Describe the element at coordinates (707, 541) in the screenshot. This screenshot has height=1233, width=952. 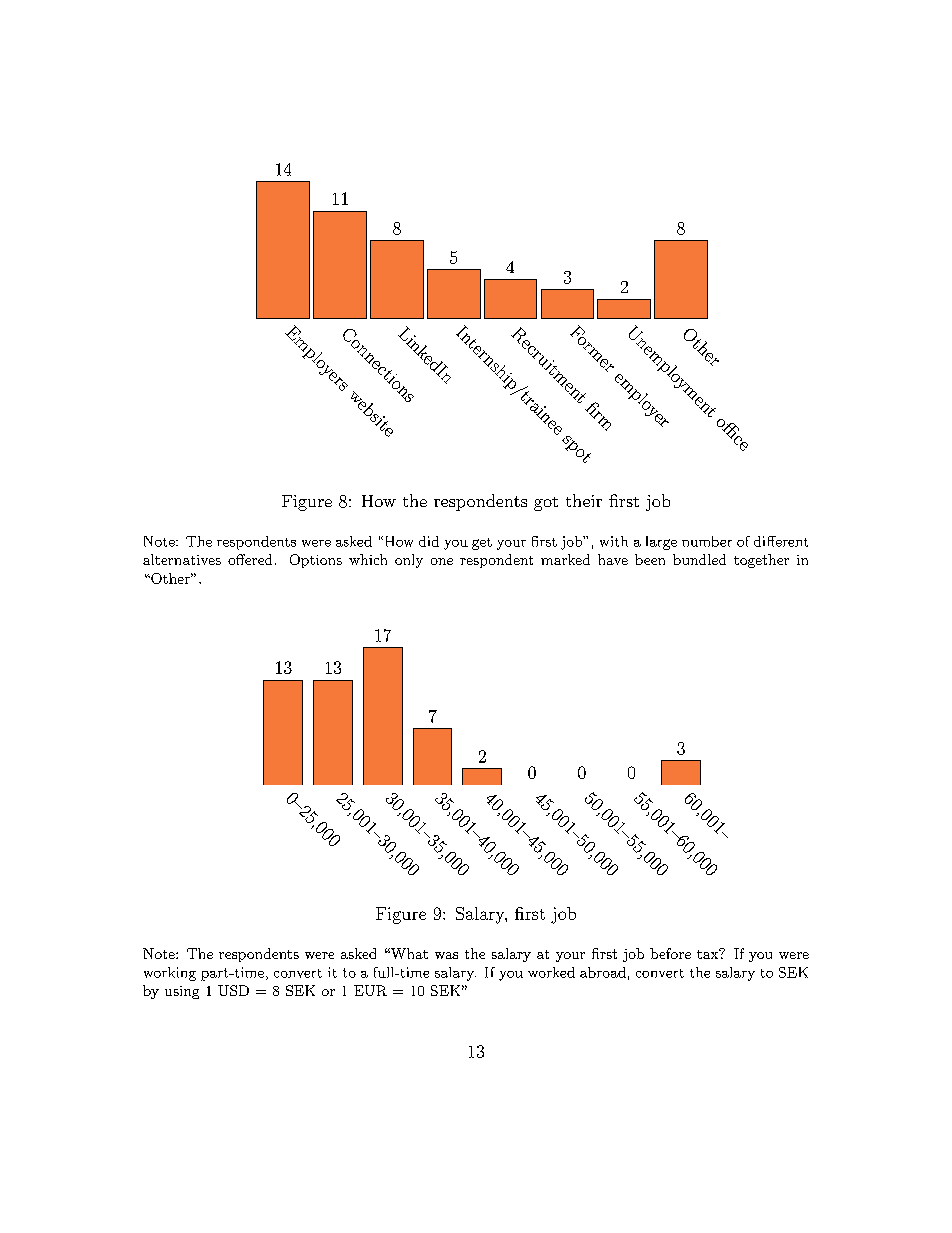
I see `number` at that location.
